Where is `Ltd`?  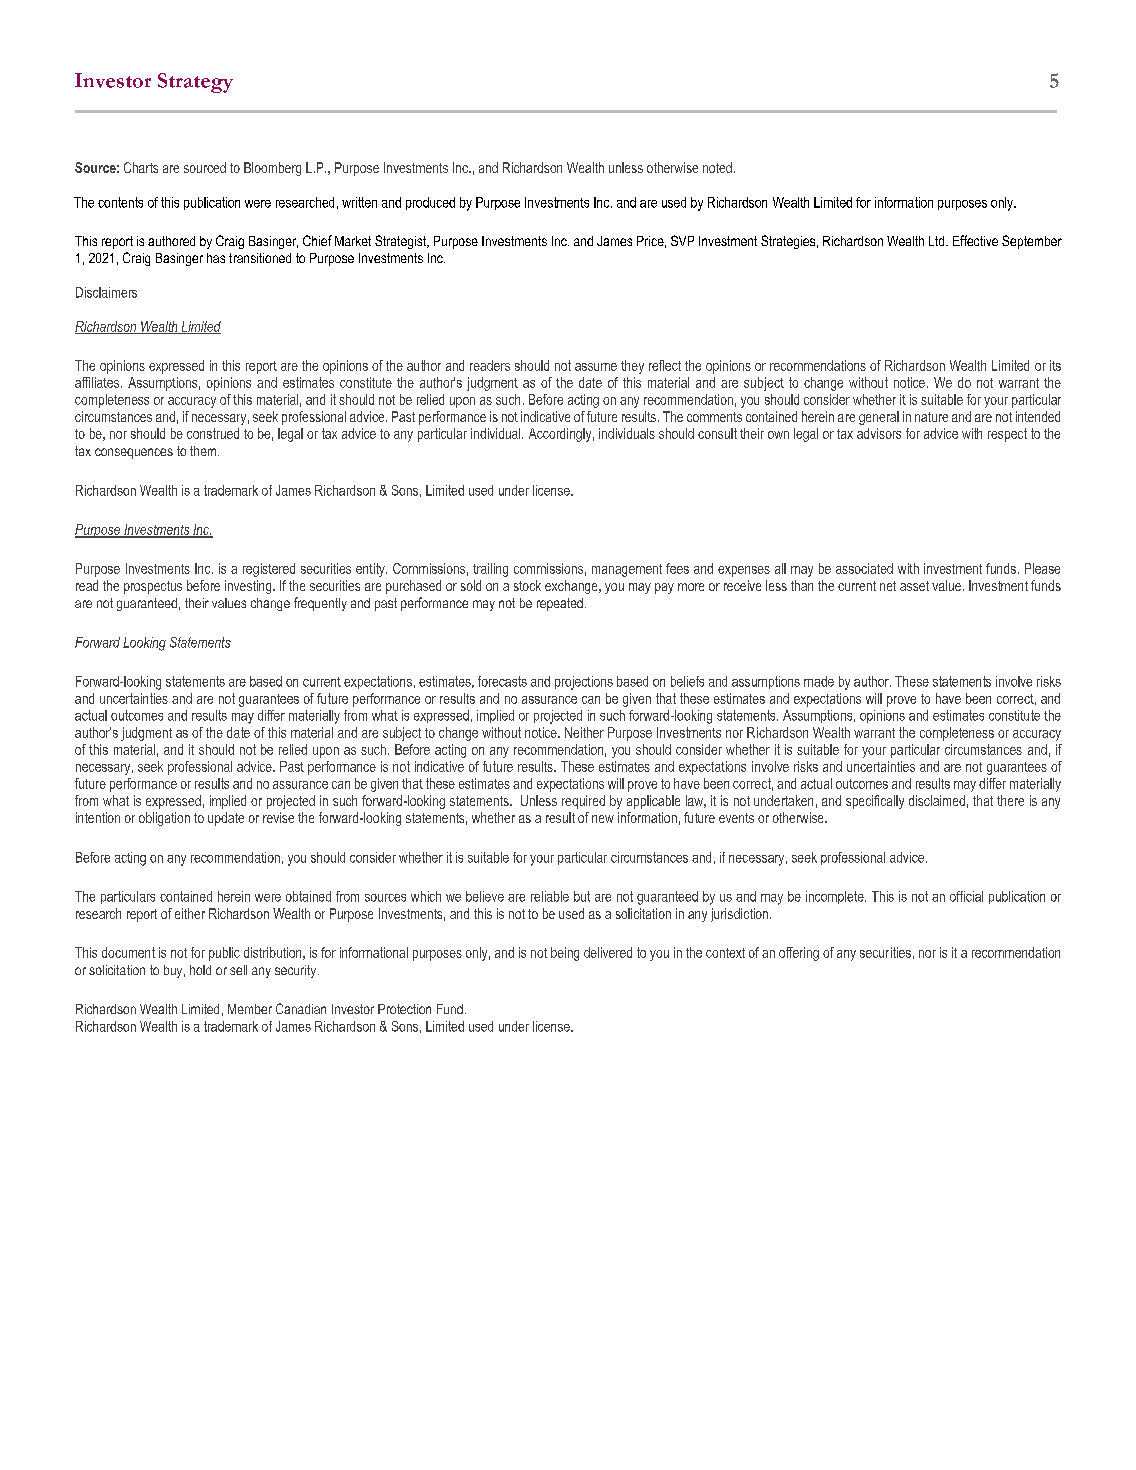 Ltd is located at coordinates (938, 241).
